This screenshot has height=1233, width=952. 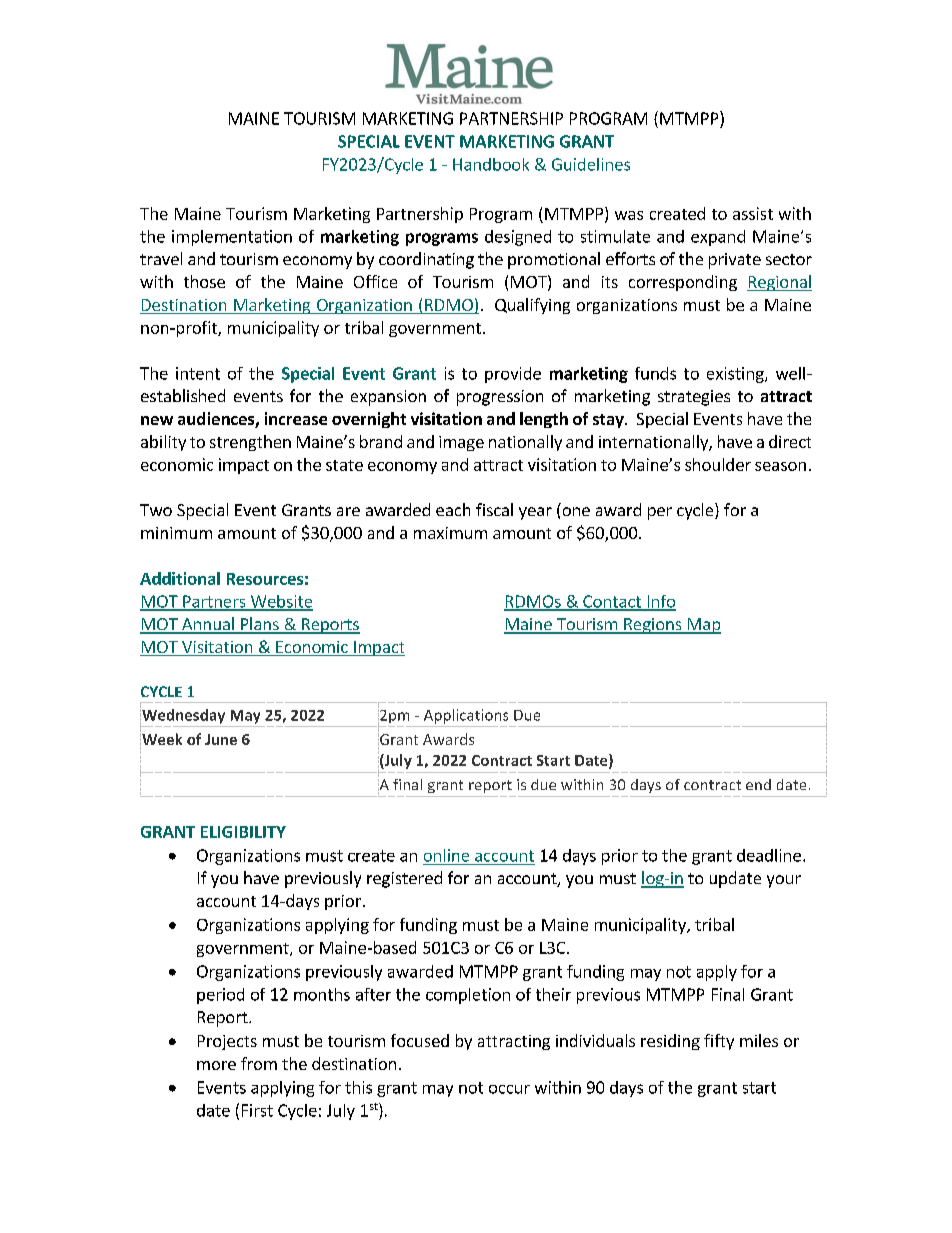 What do you see at coordinates (753, 213) in the screenshot?
I see `assist` at bounding box center [753, 213].
